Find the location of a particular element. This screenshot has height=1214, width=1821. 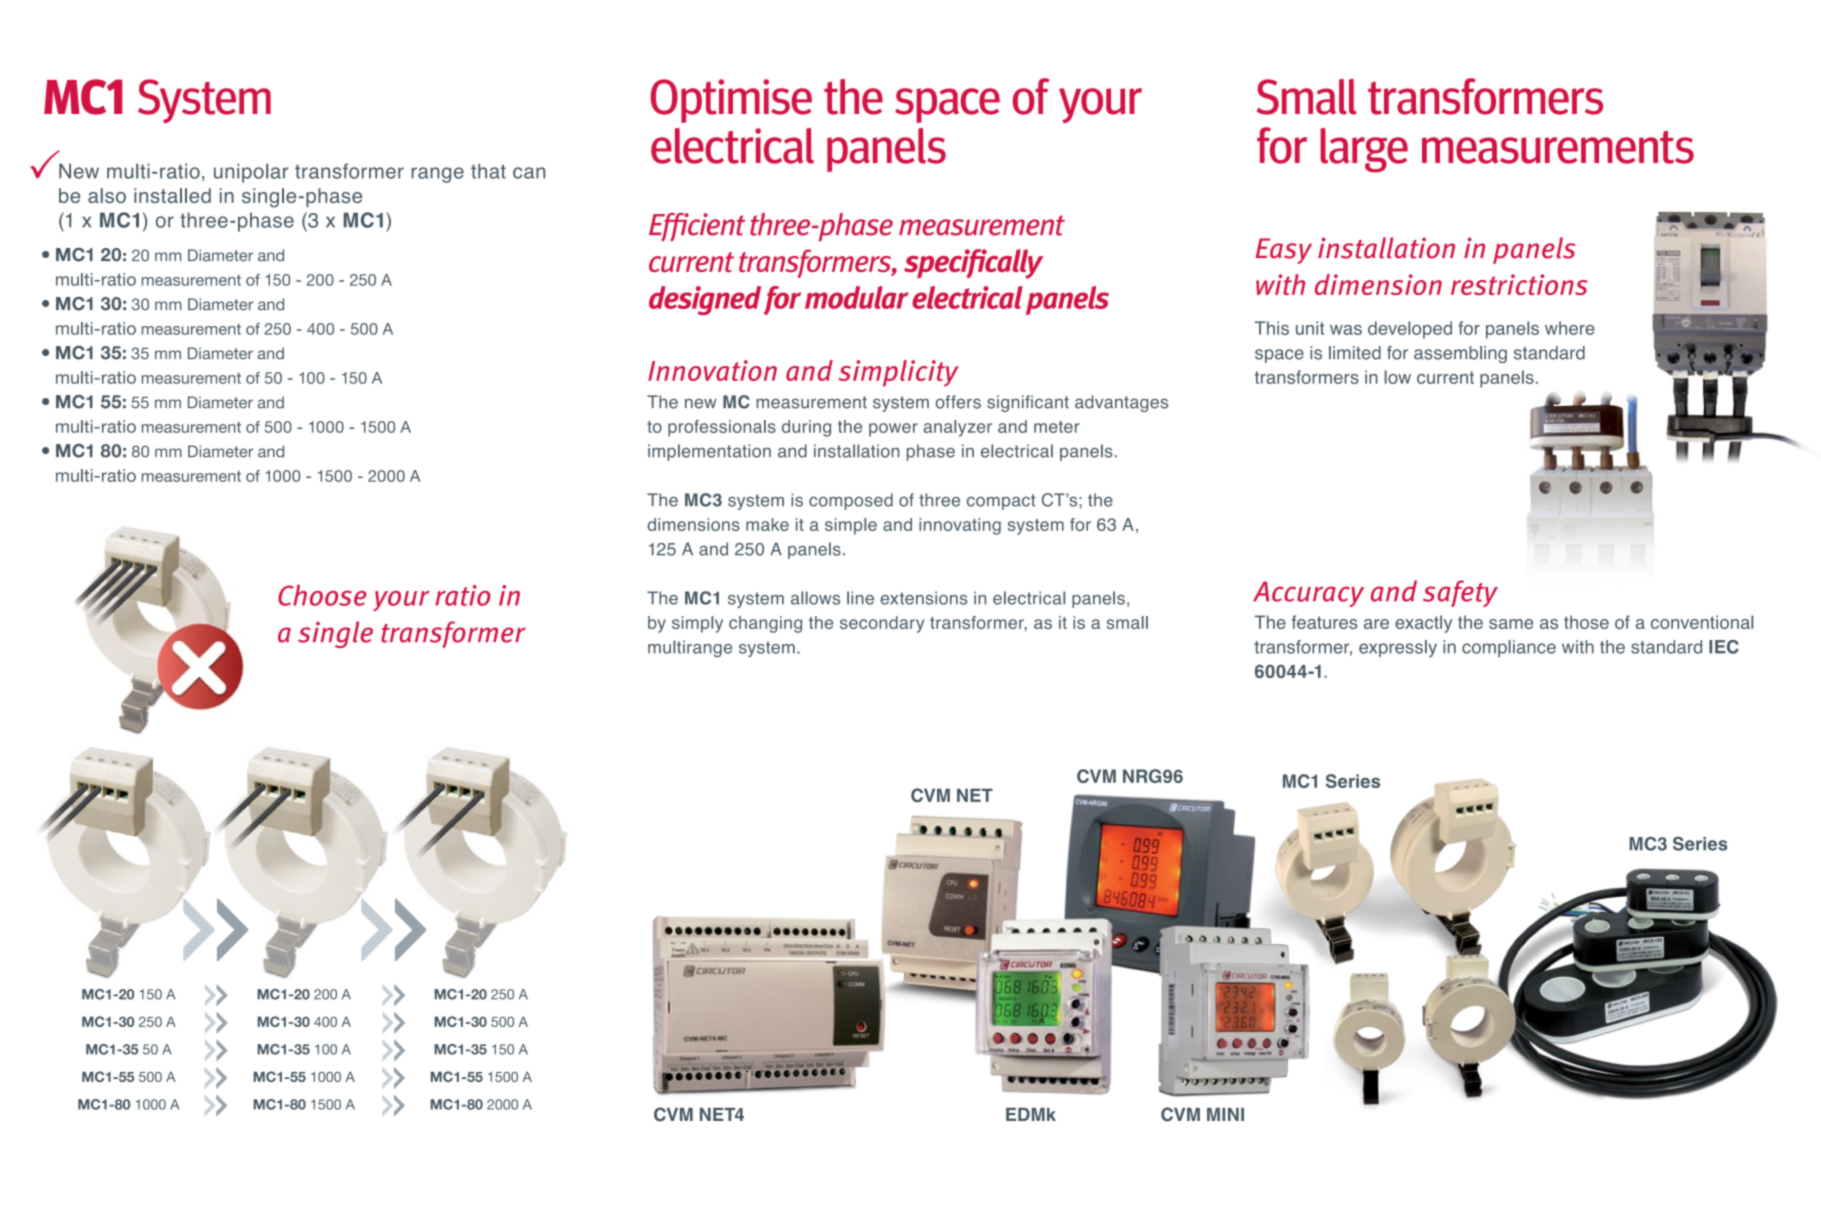

where is located at coordinates (1570, 328).
